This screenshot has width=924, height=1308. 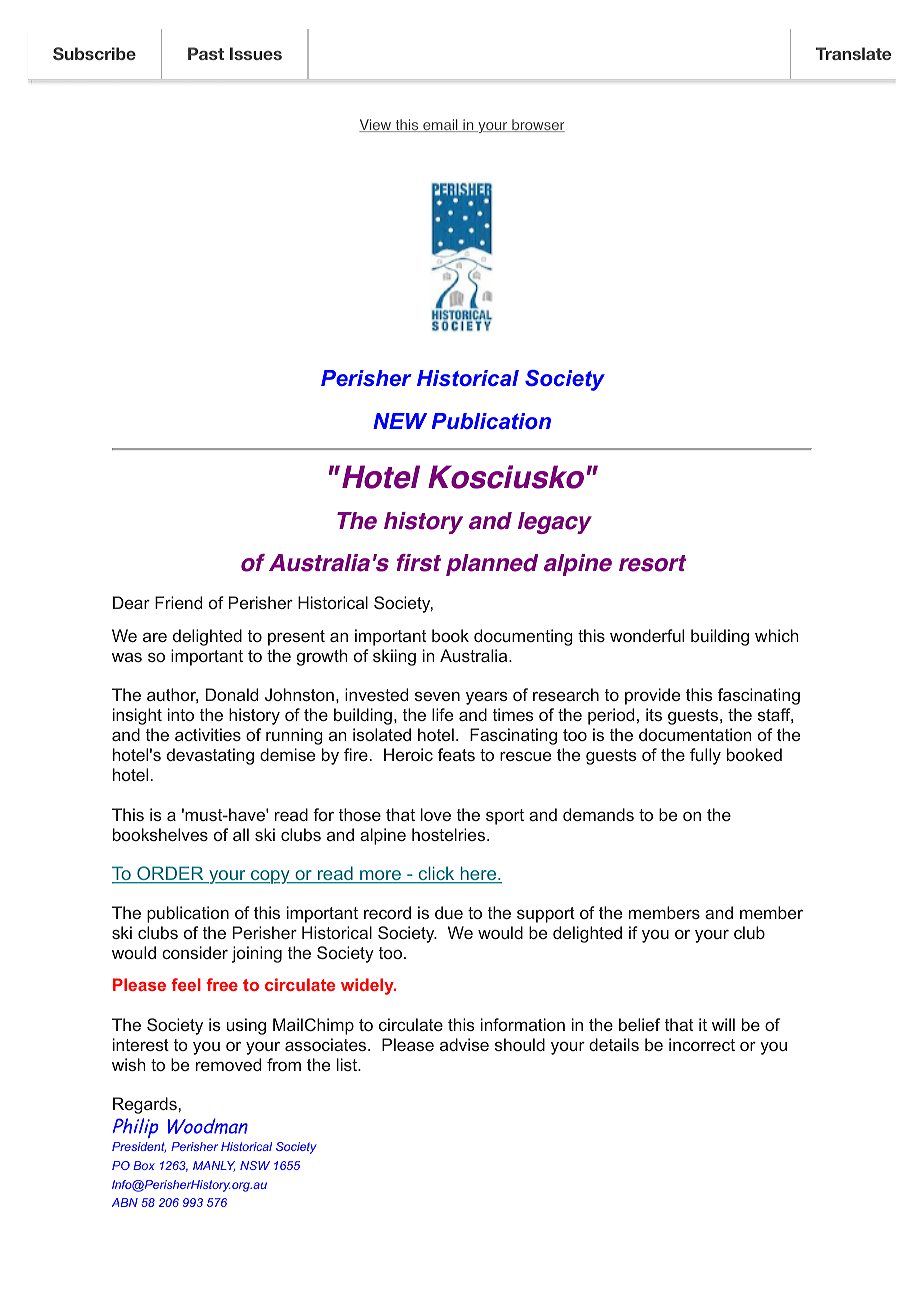 I want to click on which, so click(x=777, y=635).
